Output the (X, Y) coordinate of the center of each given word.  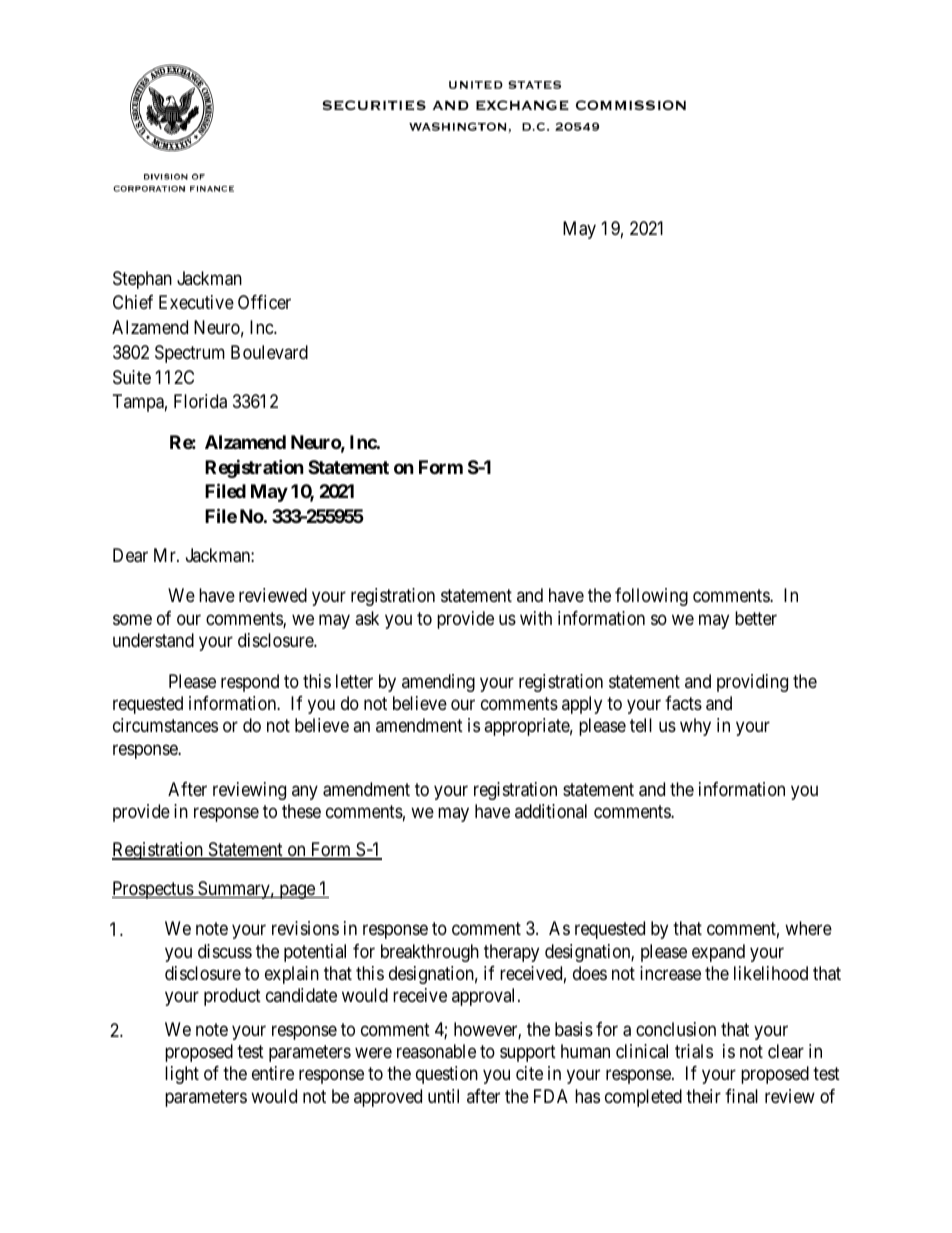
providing (752, 683)
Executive (196, 302)
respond (250, 683)
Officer (264, 302)
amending (438, 683)
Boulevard (269, 352)
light (182, 1075)
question (447, 1075)
